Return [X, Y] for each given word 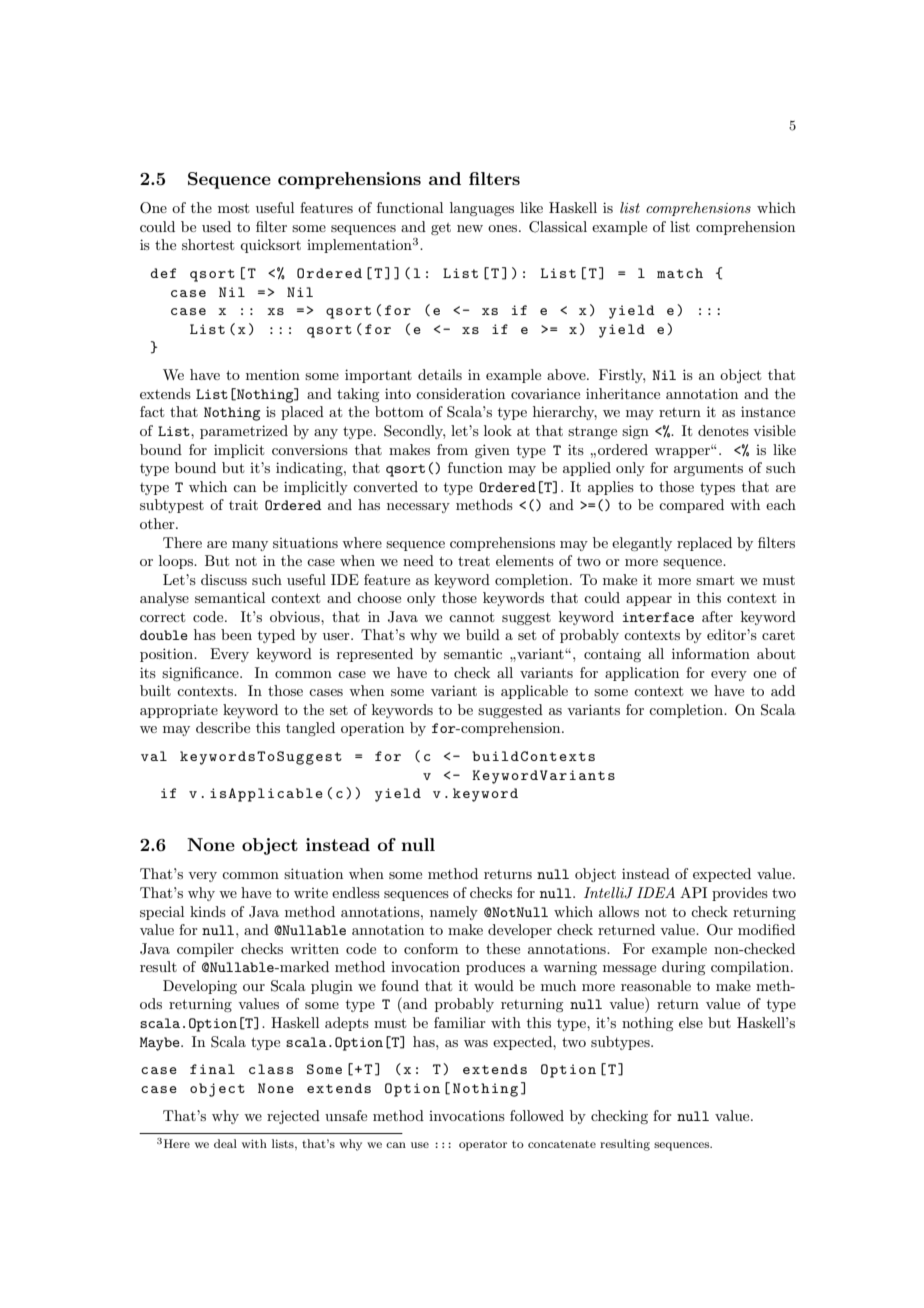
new [470, 228]
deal [225, 1143]
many [250, 546]
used [216, 226]
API [693, 892]
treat [474, 561]
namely [454, 913]
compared [691, 506]
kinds [208, 911]
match [680, 273]
